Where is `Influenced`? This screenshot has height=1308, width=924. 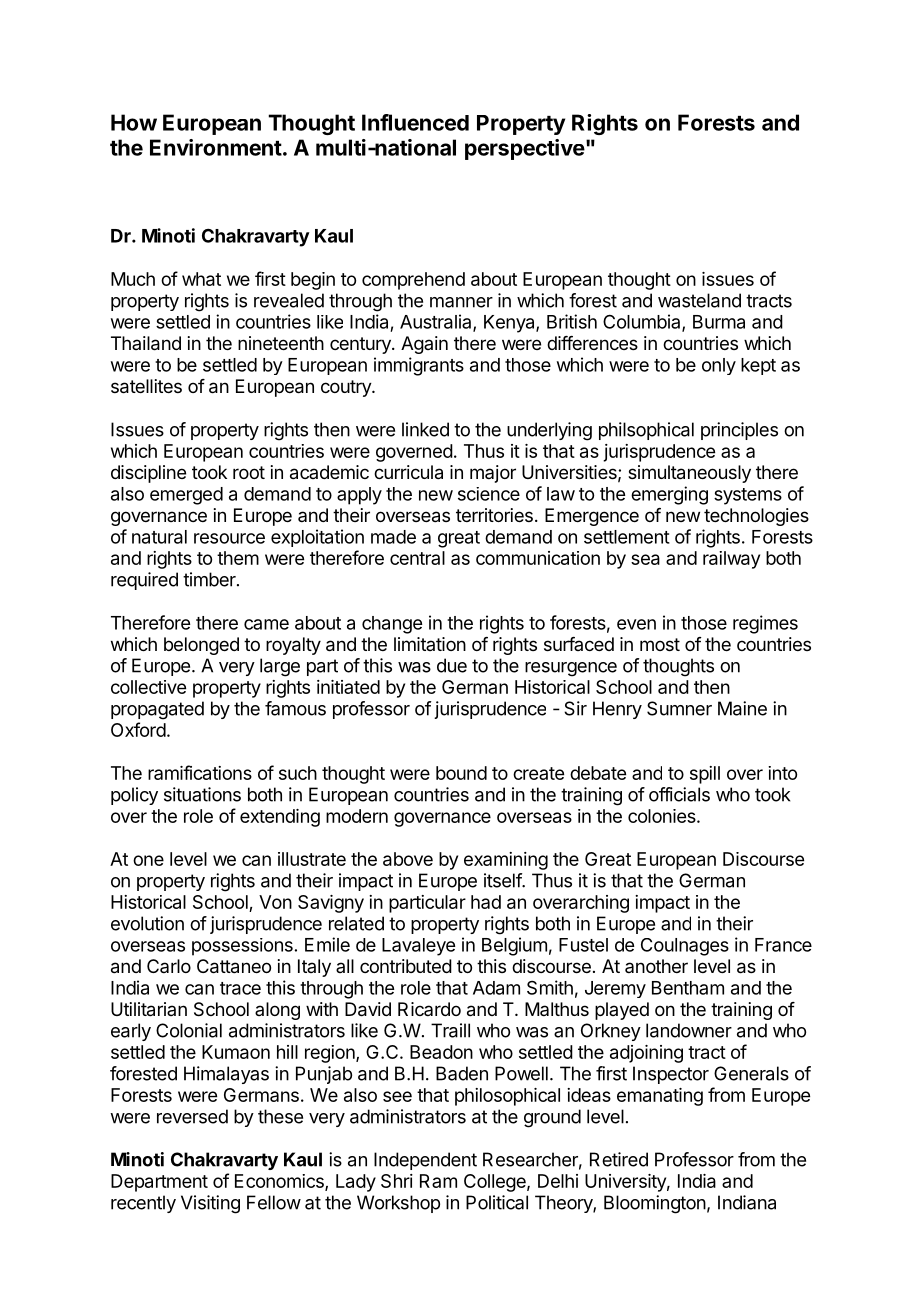
Influenced is located at coordinates (415, 122).
